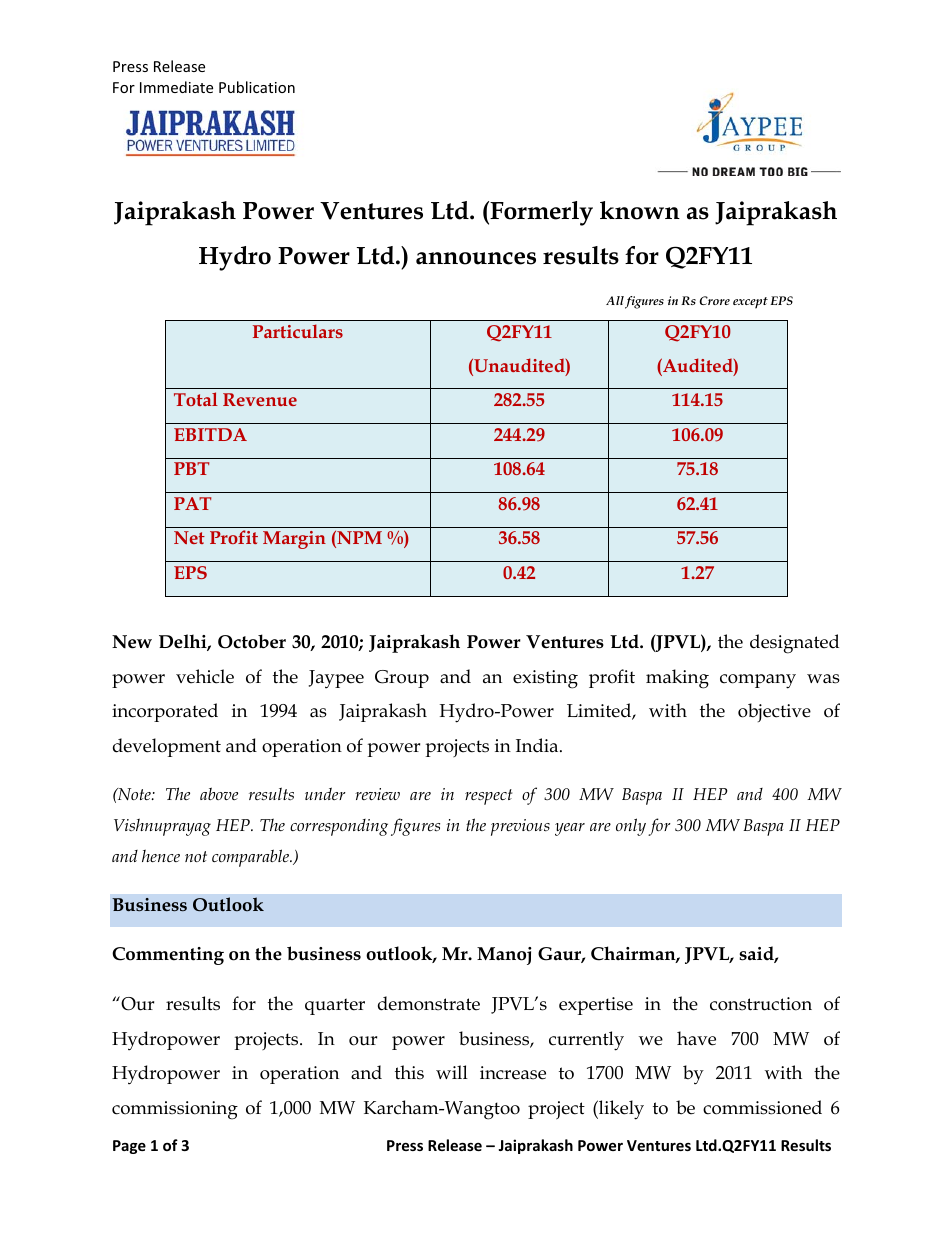 Image resolution: width=952 pixels, height=1233 pixels. I want to click on announces, so click(476, 258).
